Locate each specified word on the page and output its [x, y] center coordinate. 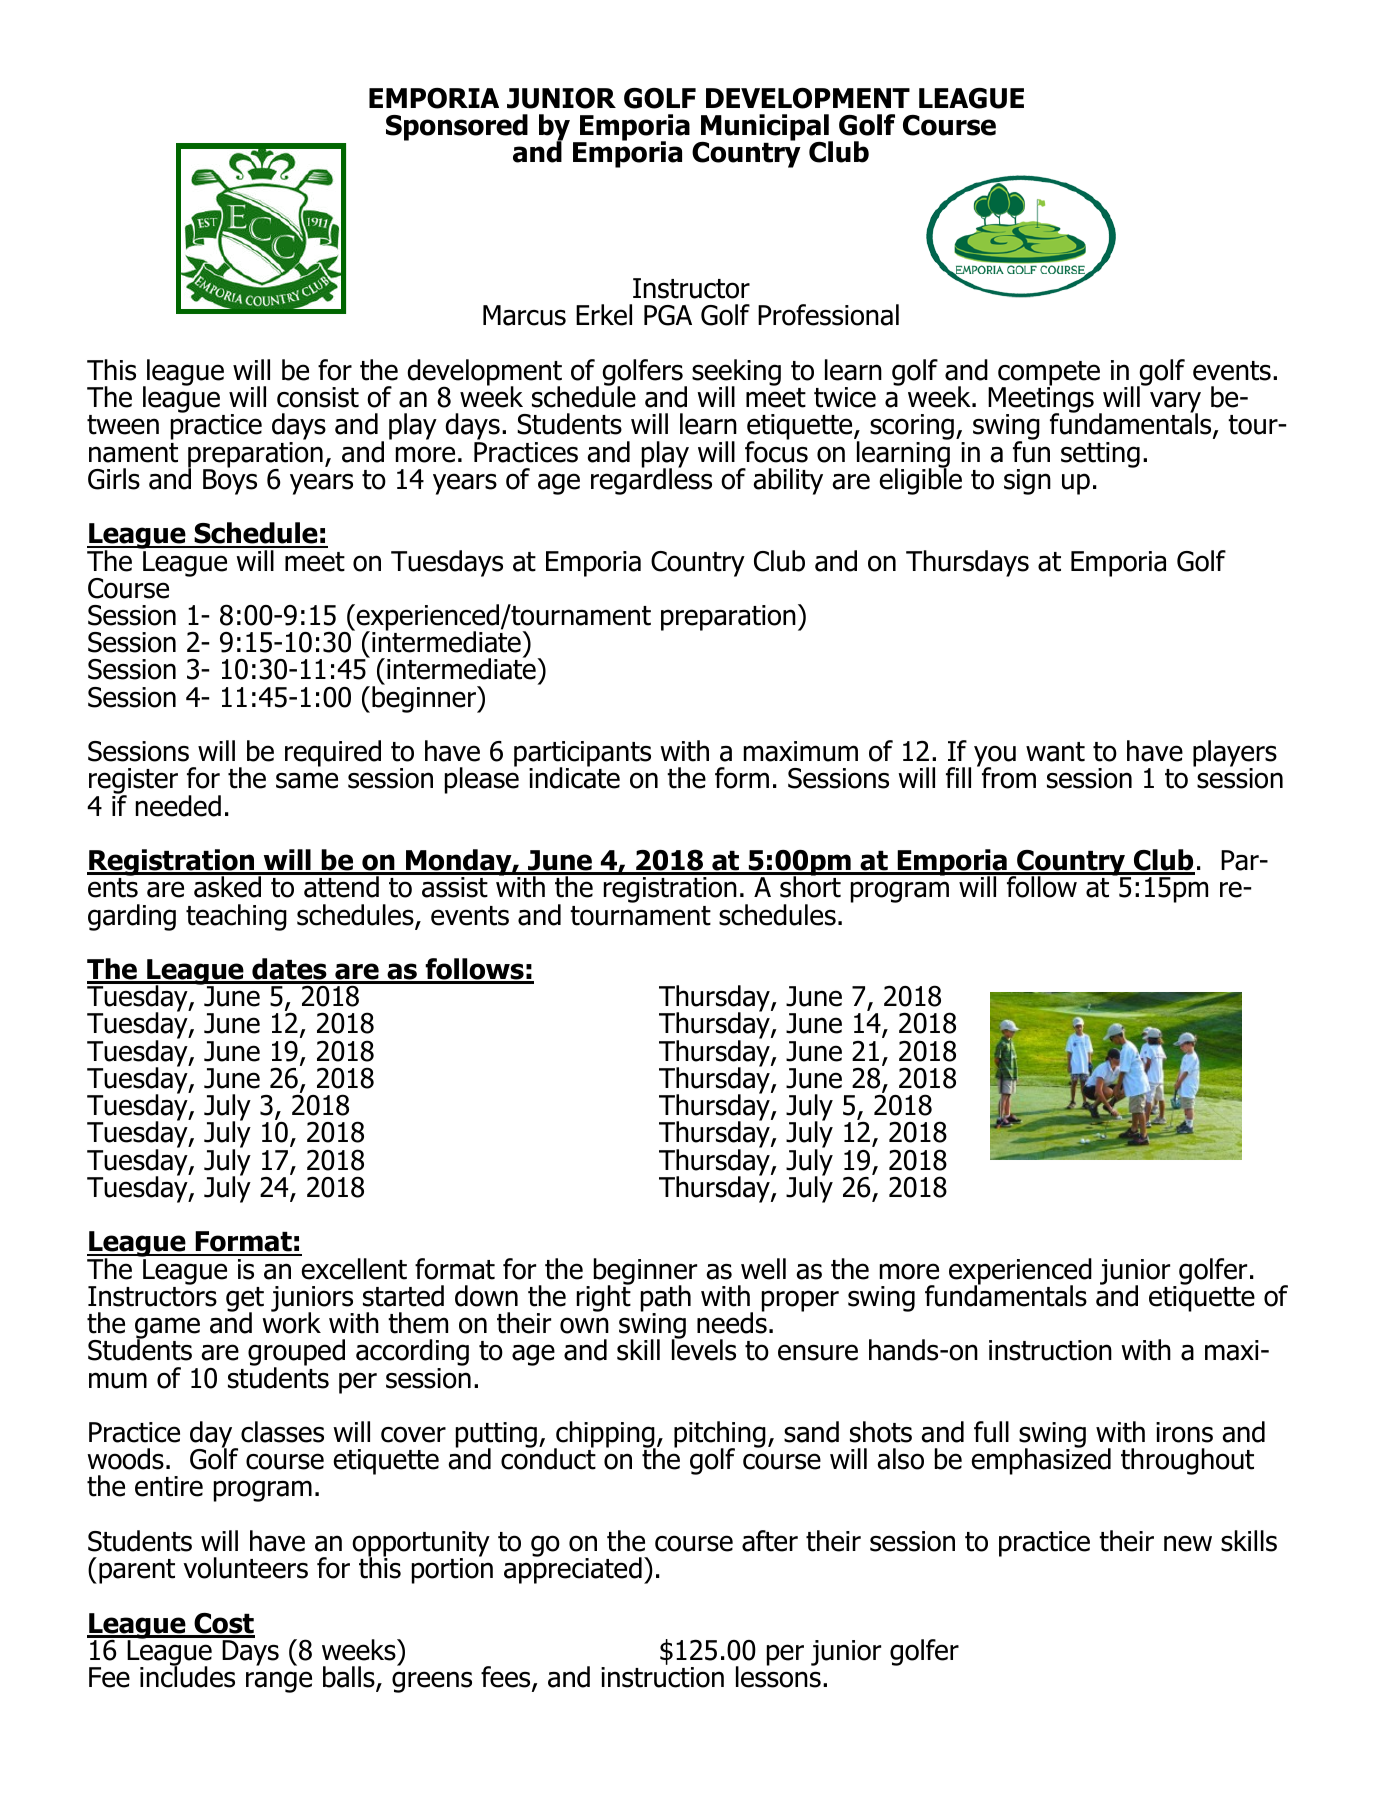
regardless [651, 480]
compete [1049, 374]
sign [1027, 482]
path [666, 1299]
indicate [574, 777]
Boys [230, 481]
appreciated [573, 1569]
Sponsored [457, 127]
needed [178, 806]
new [1188, 1543]
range [279, 1682]
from [1007, 777]
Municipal [765, 128]
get [245, 1300]
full [991, 1432]
